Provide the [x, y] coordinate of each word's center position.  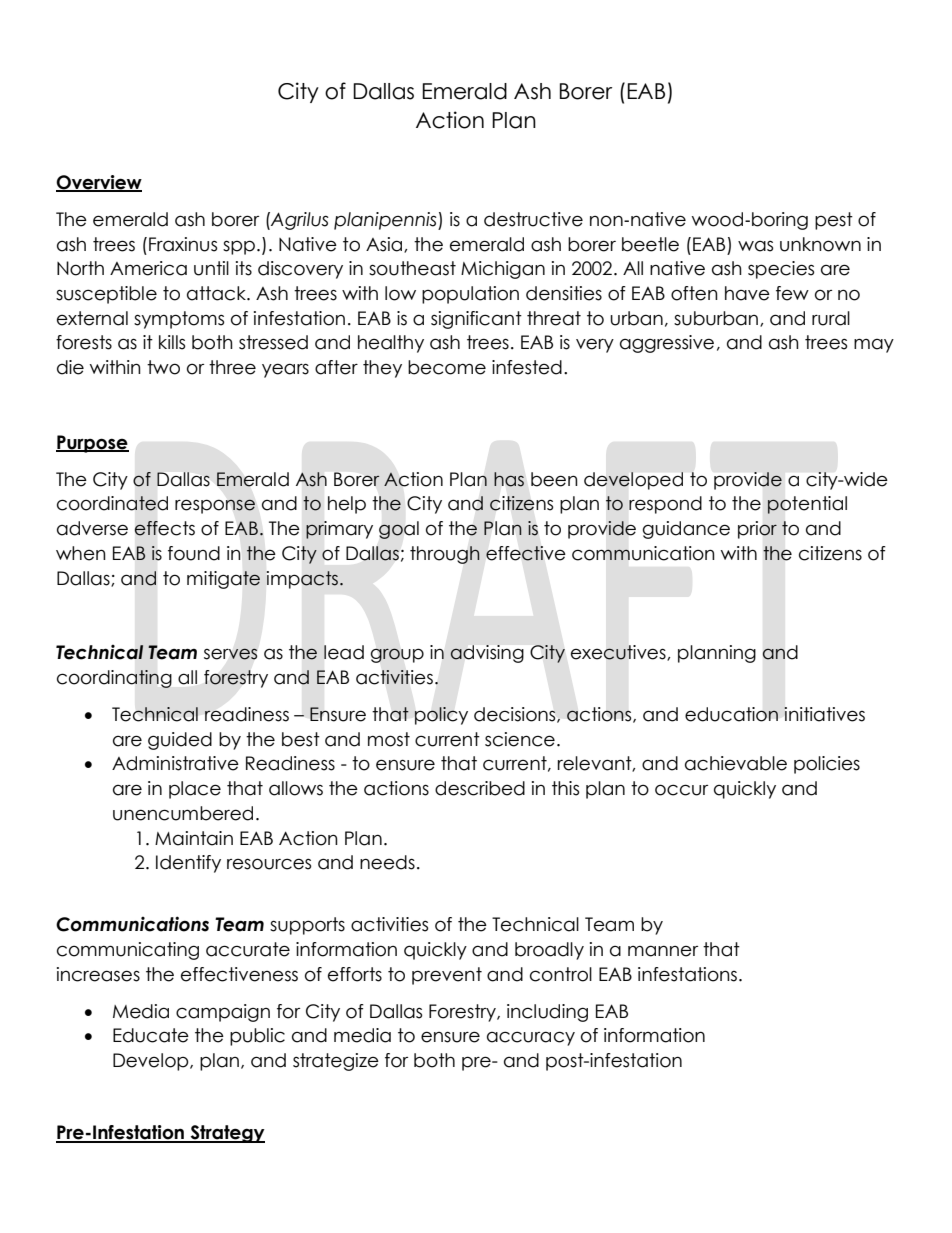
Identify [188, 864]
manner [663, 951]
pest [834, 221]
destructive [533, 219]
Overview [99, 183]
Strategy [226, 1134]
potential [807, 505]
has [509, 479]
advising [487, 654]
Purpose [92, 444]
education [731, 714]
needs [387, 862]
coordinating [114, 679]
